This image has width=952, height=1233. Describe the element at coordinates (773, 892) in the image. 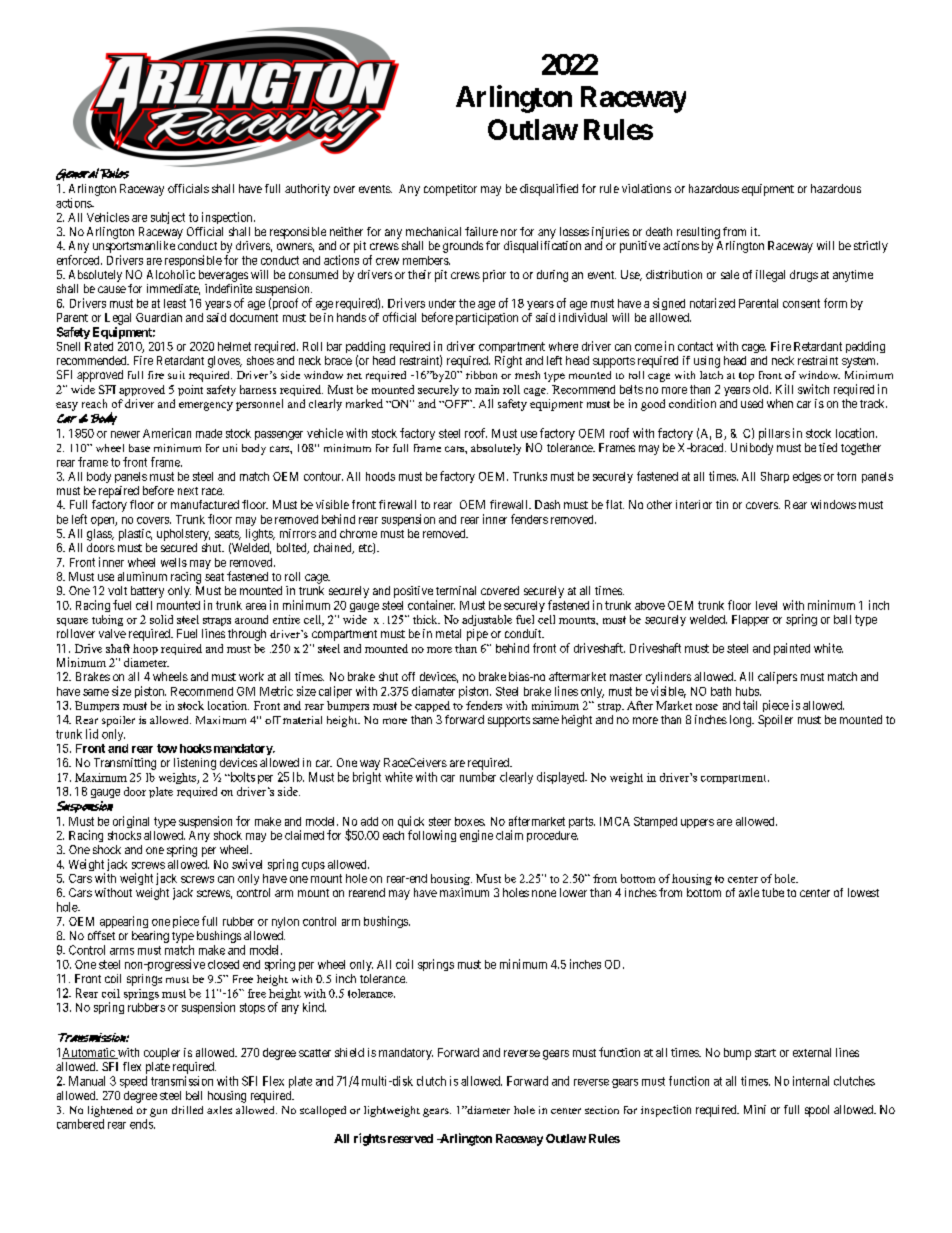

I see `tube` at that location.
